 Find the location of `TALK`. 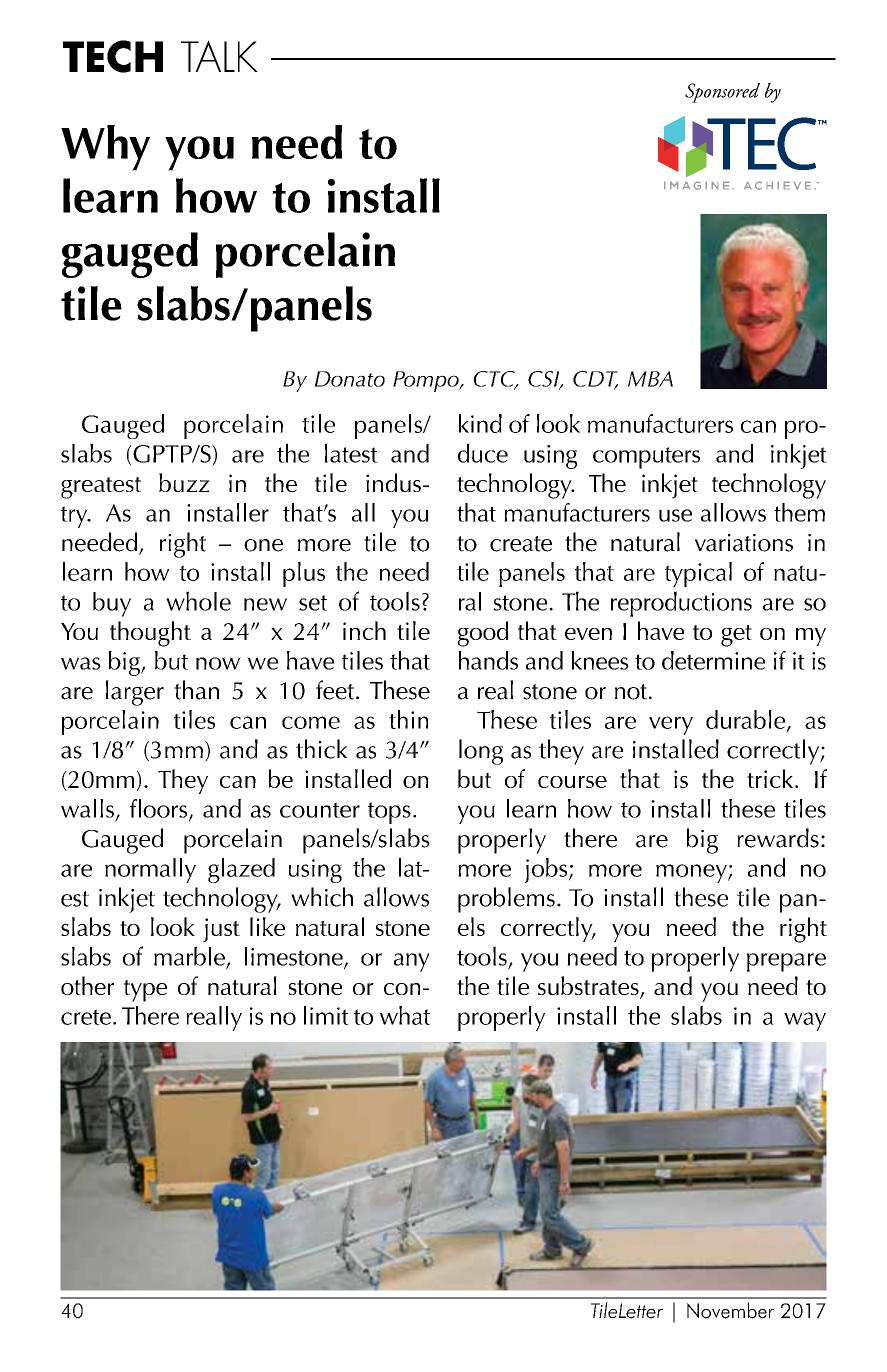

TALK is located at coordinates (219, 56).
